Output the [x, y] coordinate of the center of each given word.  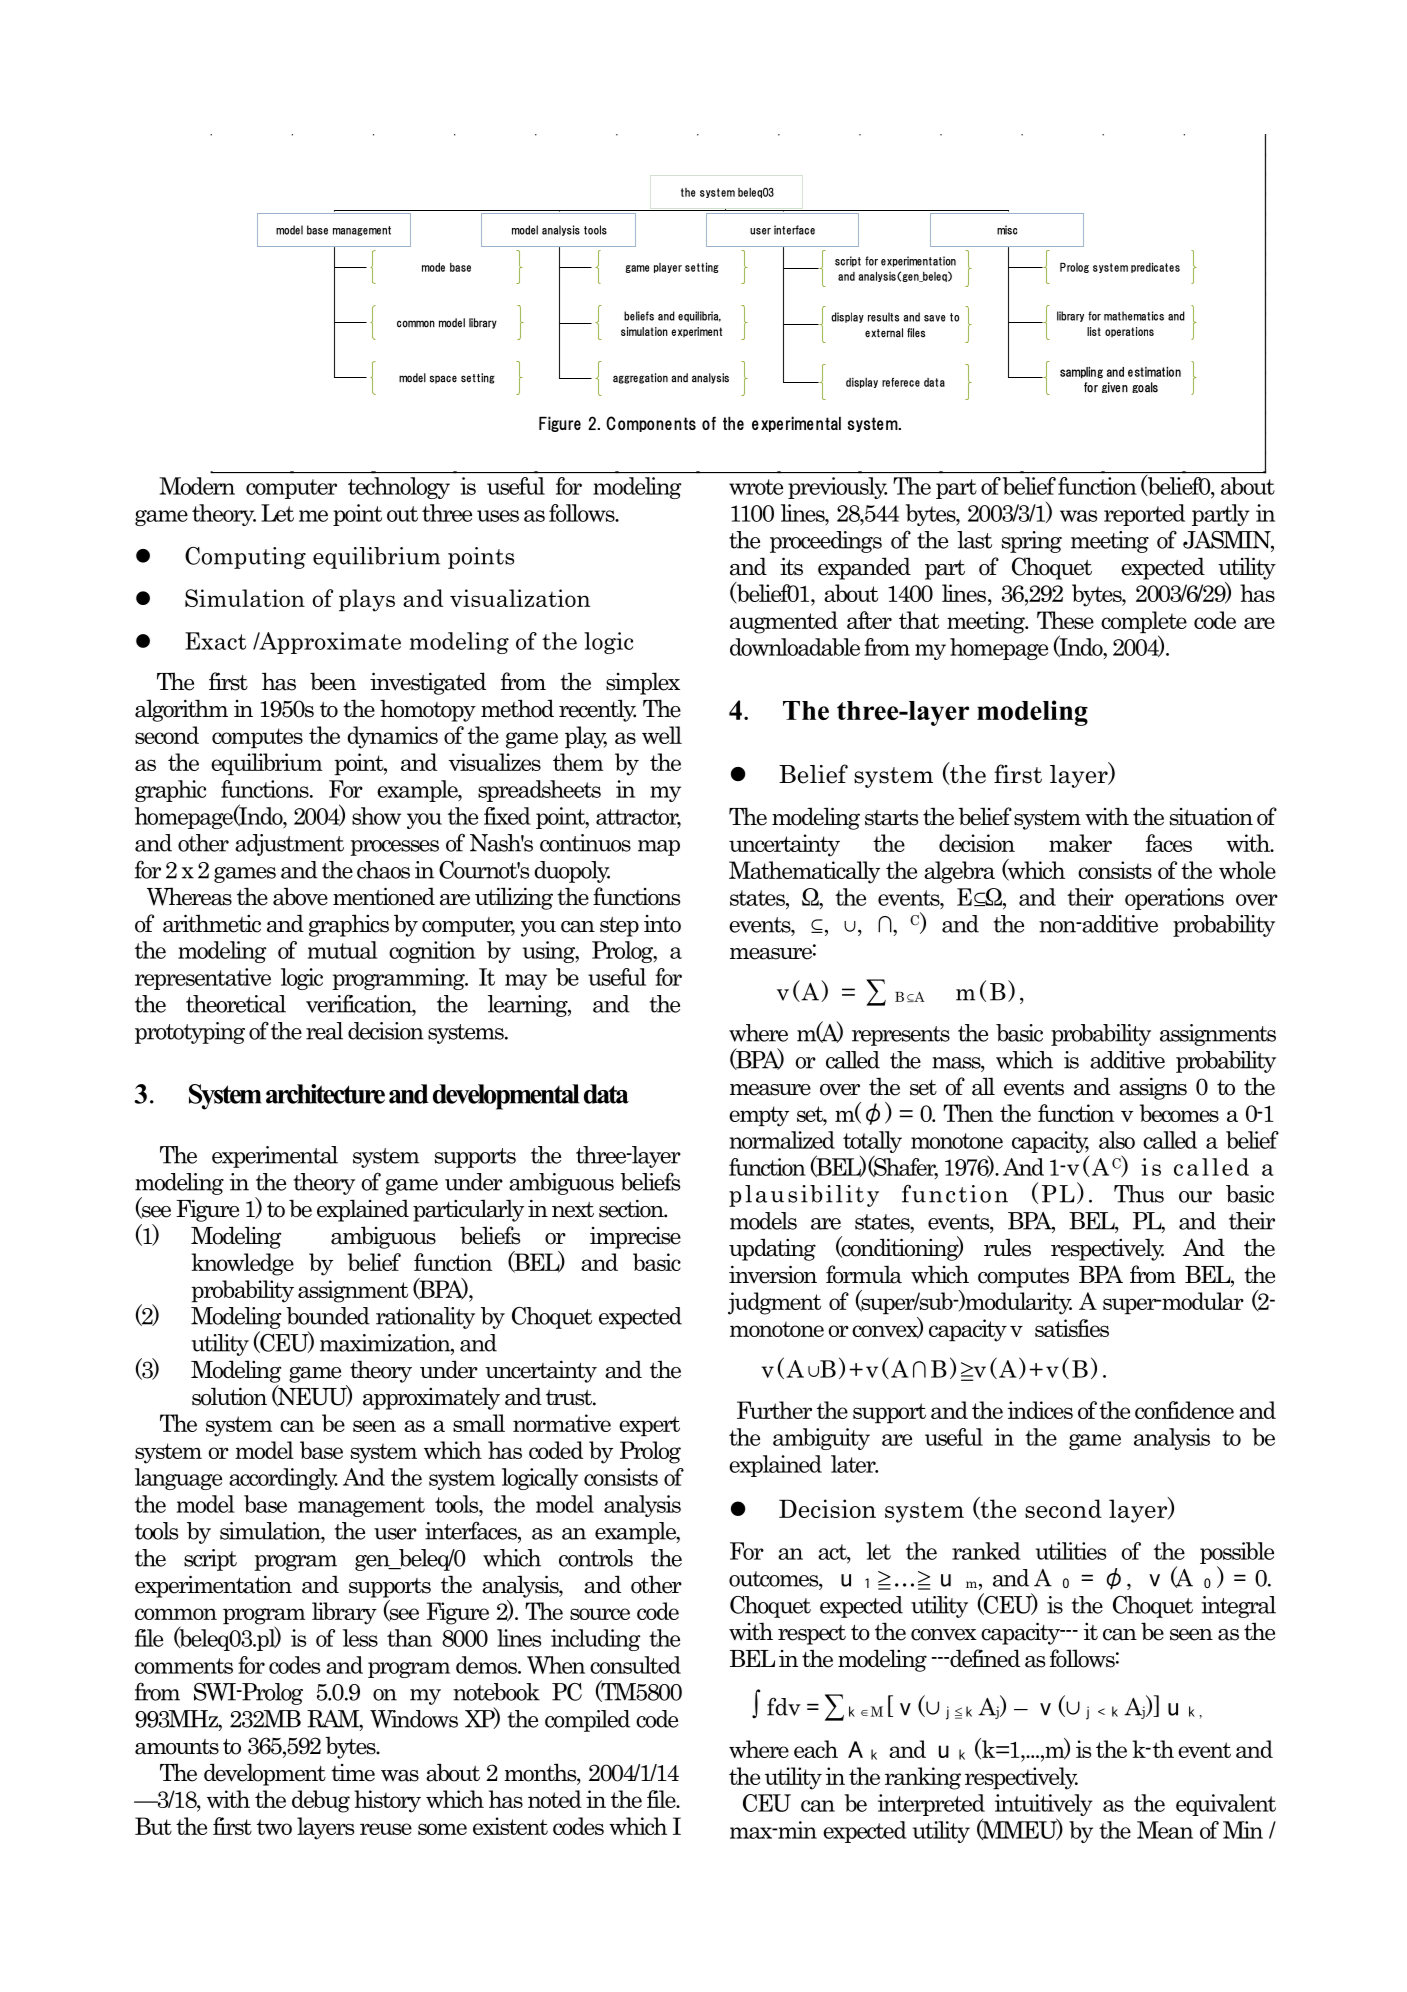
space [443, 379]
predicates [1155, 267]
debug [321, 1801]
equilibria [699, 316]
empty [759, 1116]
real [324, 1031]
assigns [1153, 1088]
